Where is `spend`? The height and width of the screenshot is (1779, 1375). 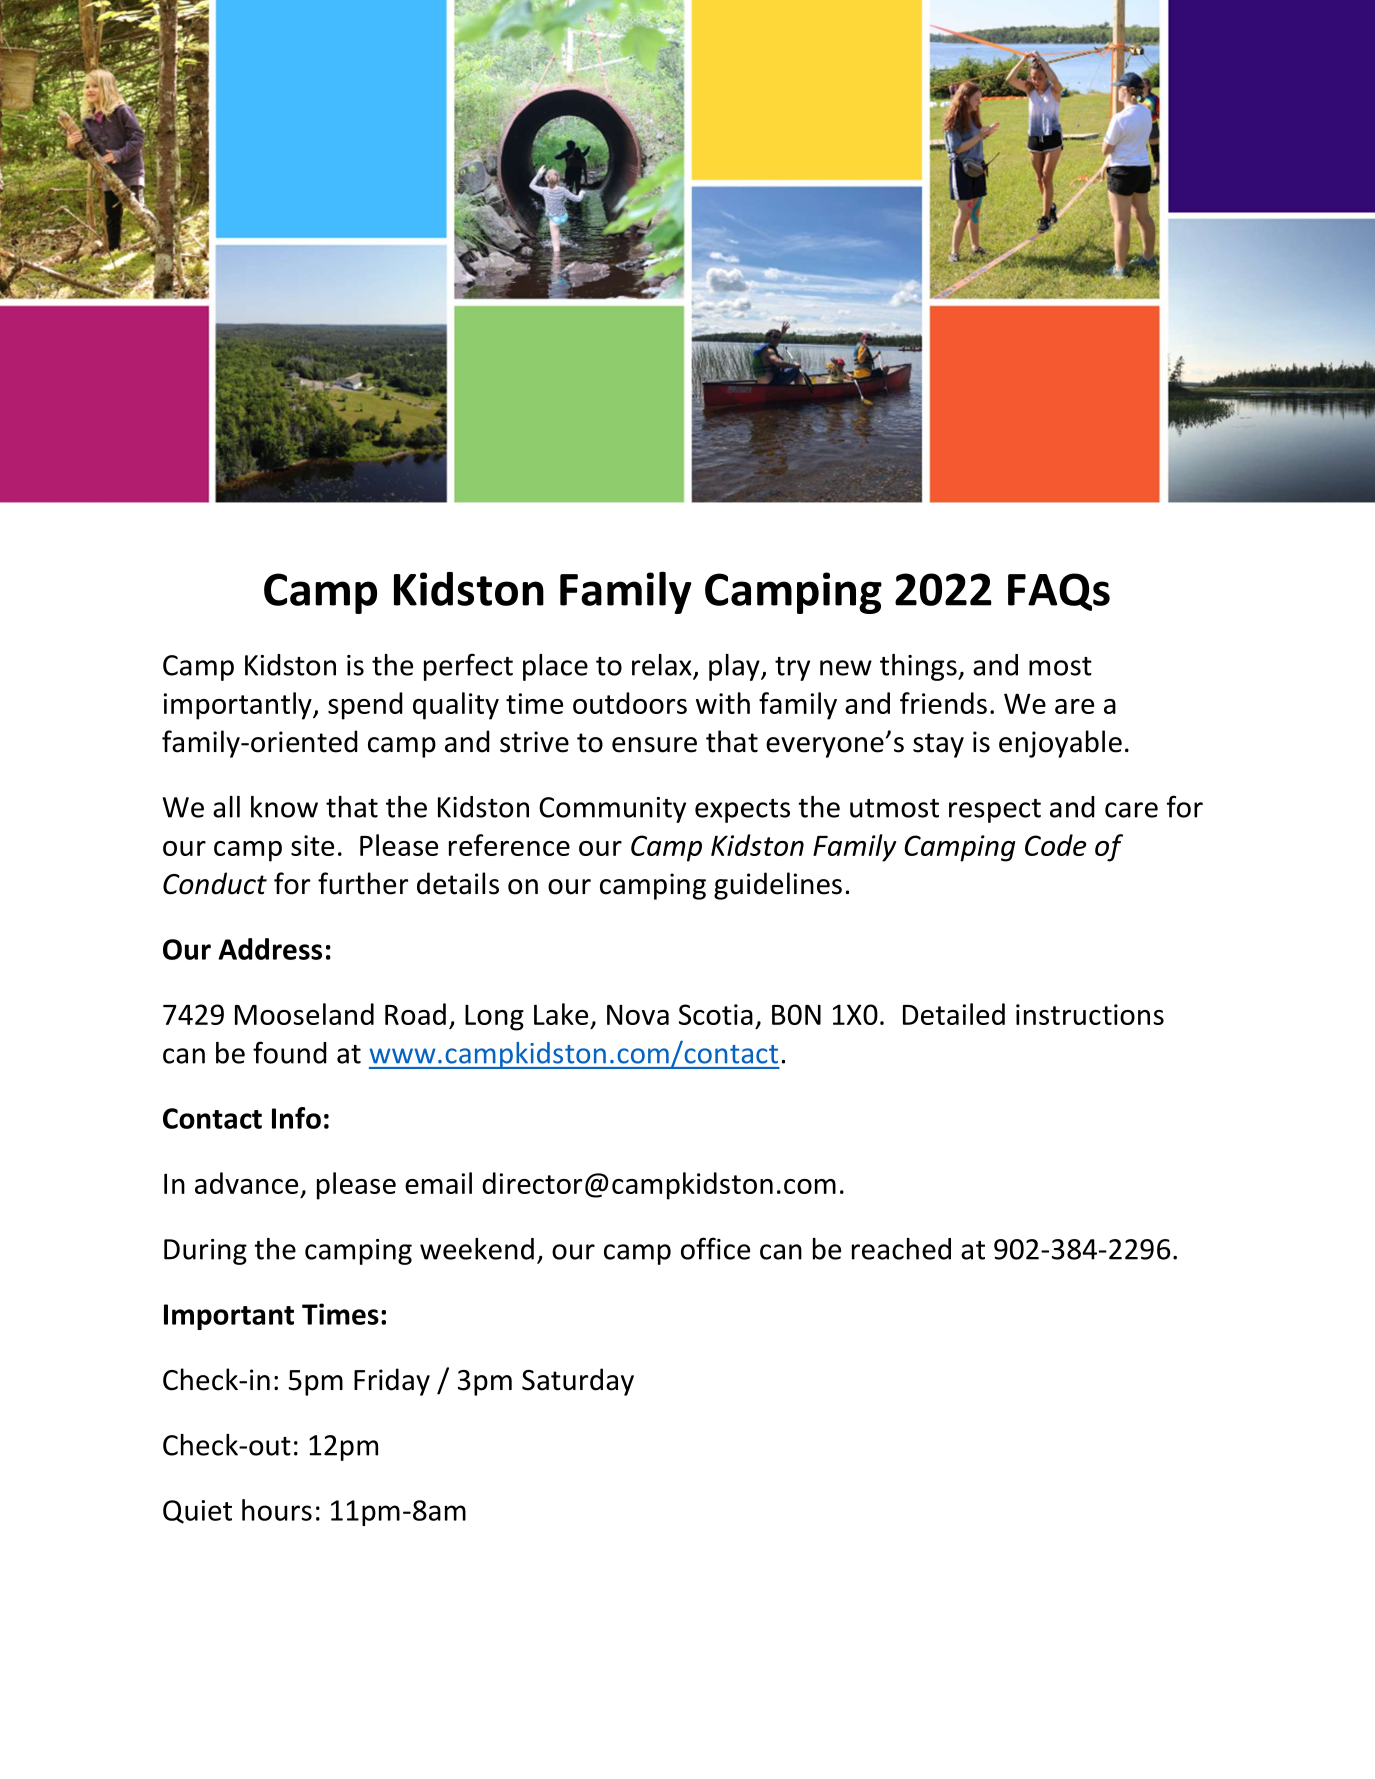
spend is located at coordinates (365, 706).
